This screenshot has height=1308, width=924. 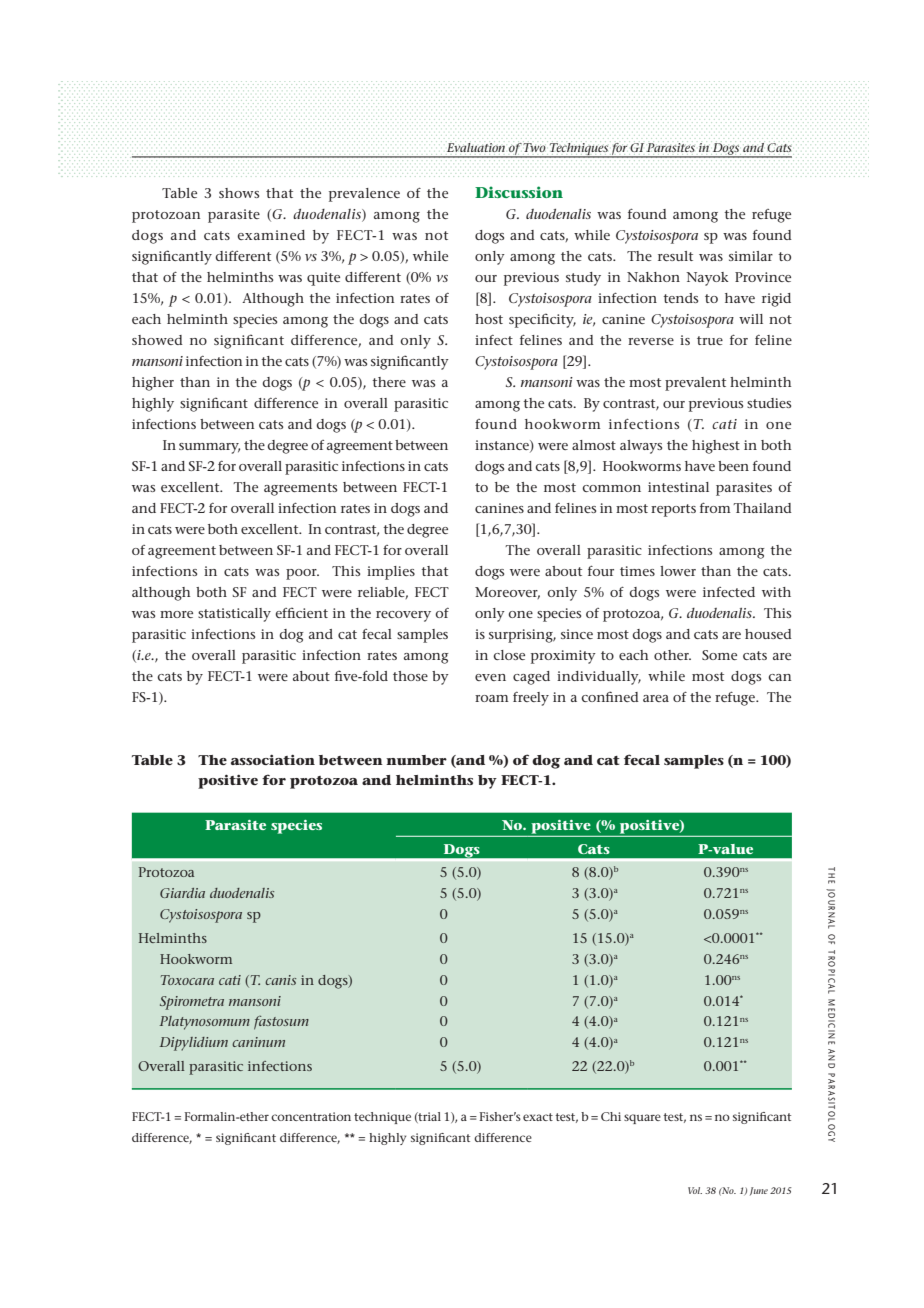 What do you see at coordinates (416, 760) in the screenshot?
I see `number` at bounding box center [416, 760].
